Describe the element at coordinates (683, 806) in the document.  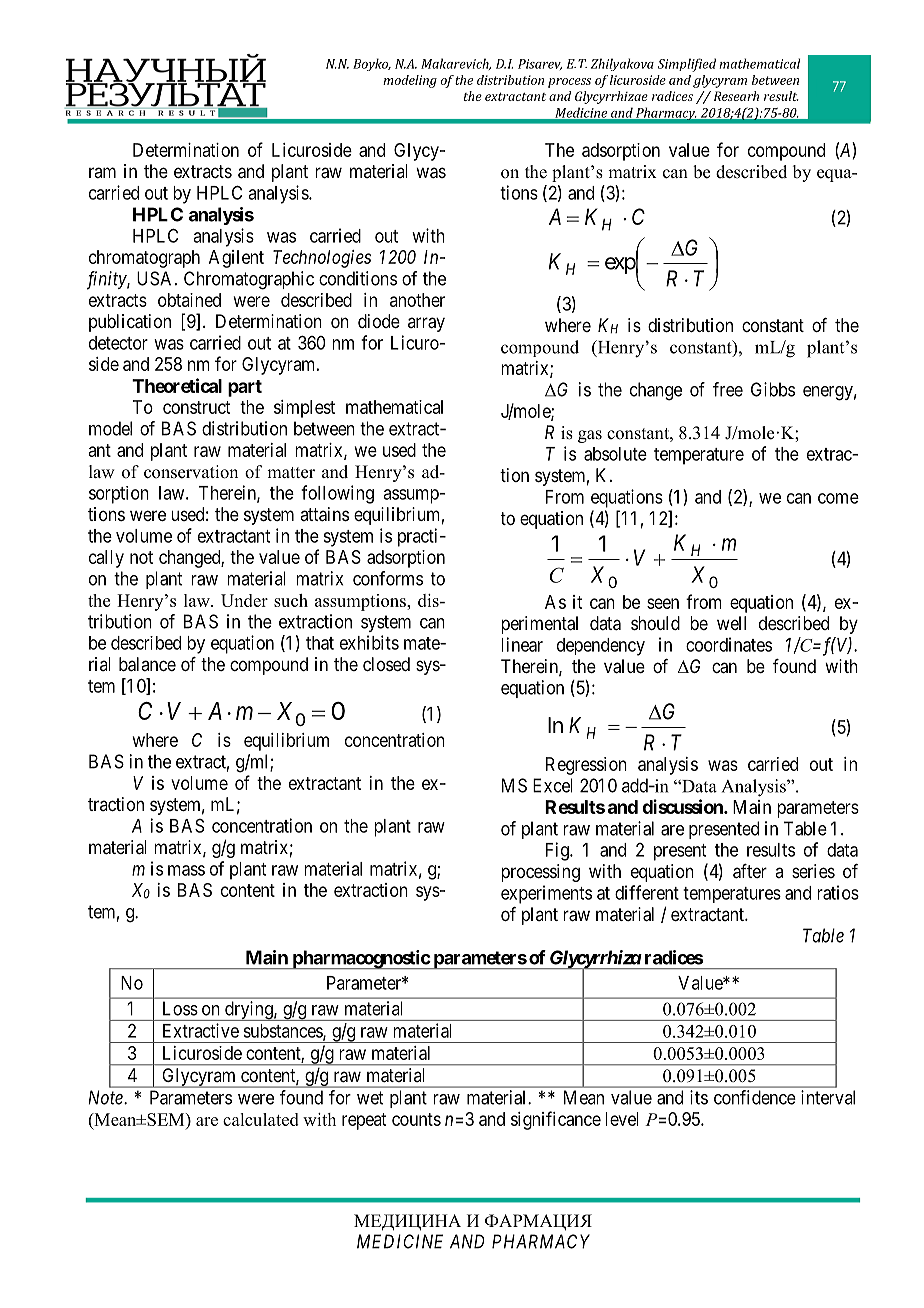
I see `discussion` at that location.
